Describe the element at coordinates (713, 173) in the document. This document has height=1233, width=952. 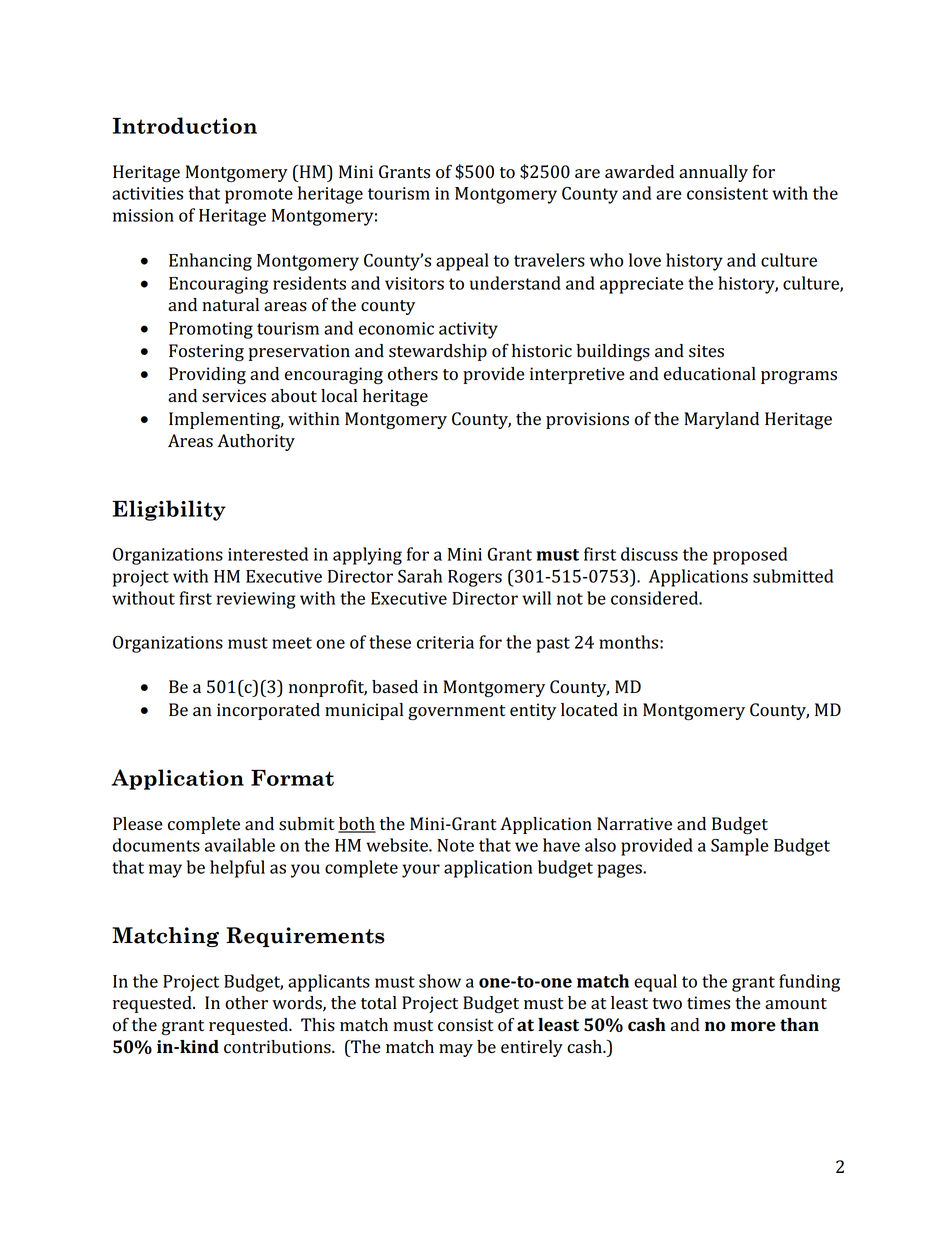
I see `annually` at that location.
